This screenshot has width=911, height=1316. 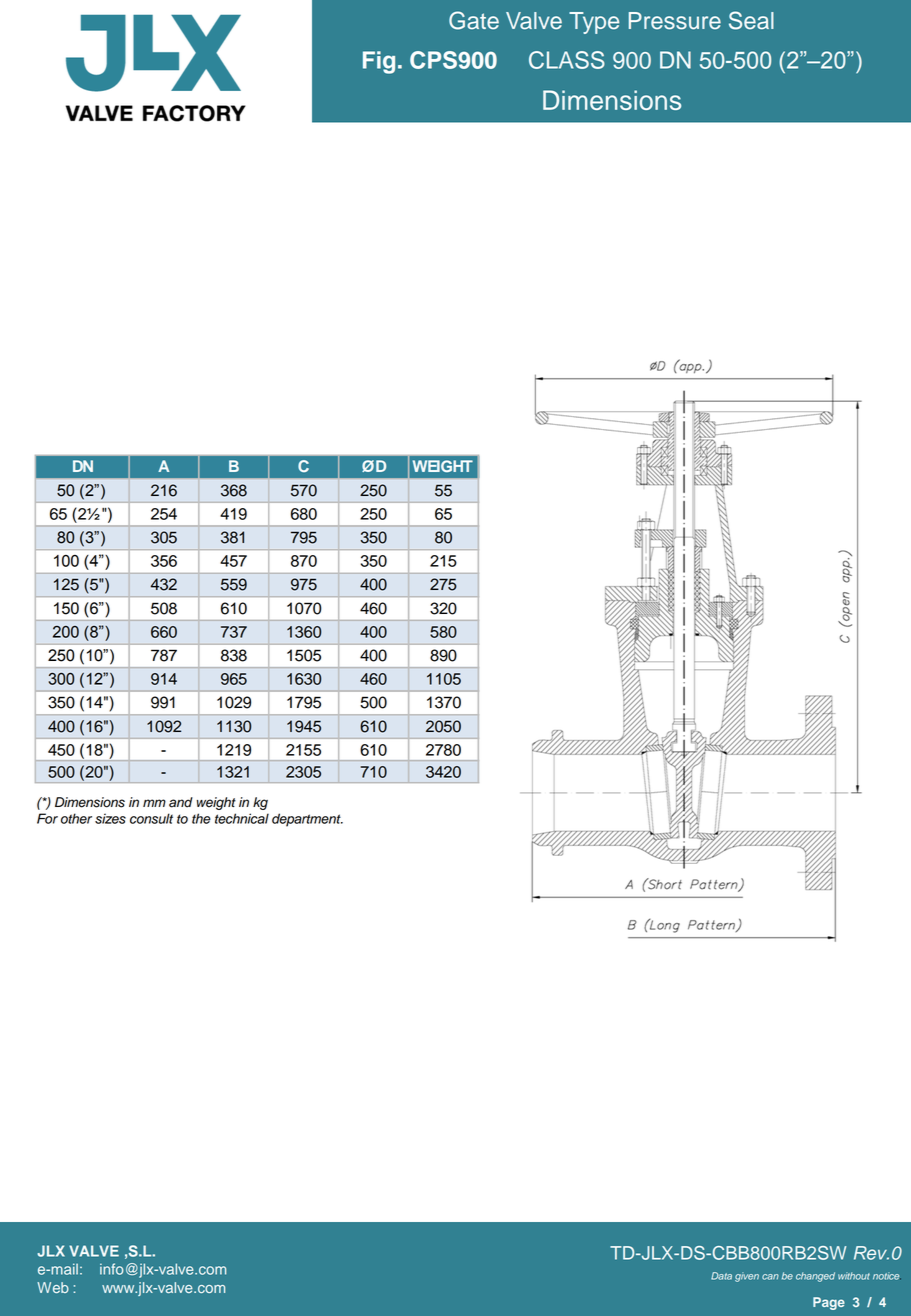 I want to click on Data, so click(x=721, y=1276).
